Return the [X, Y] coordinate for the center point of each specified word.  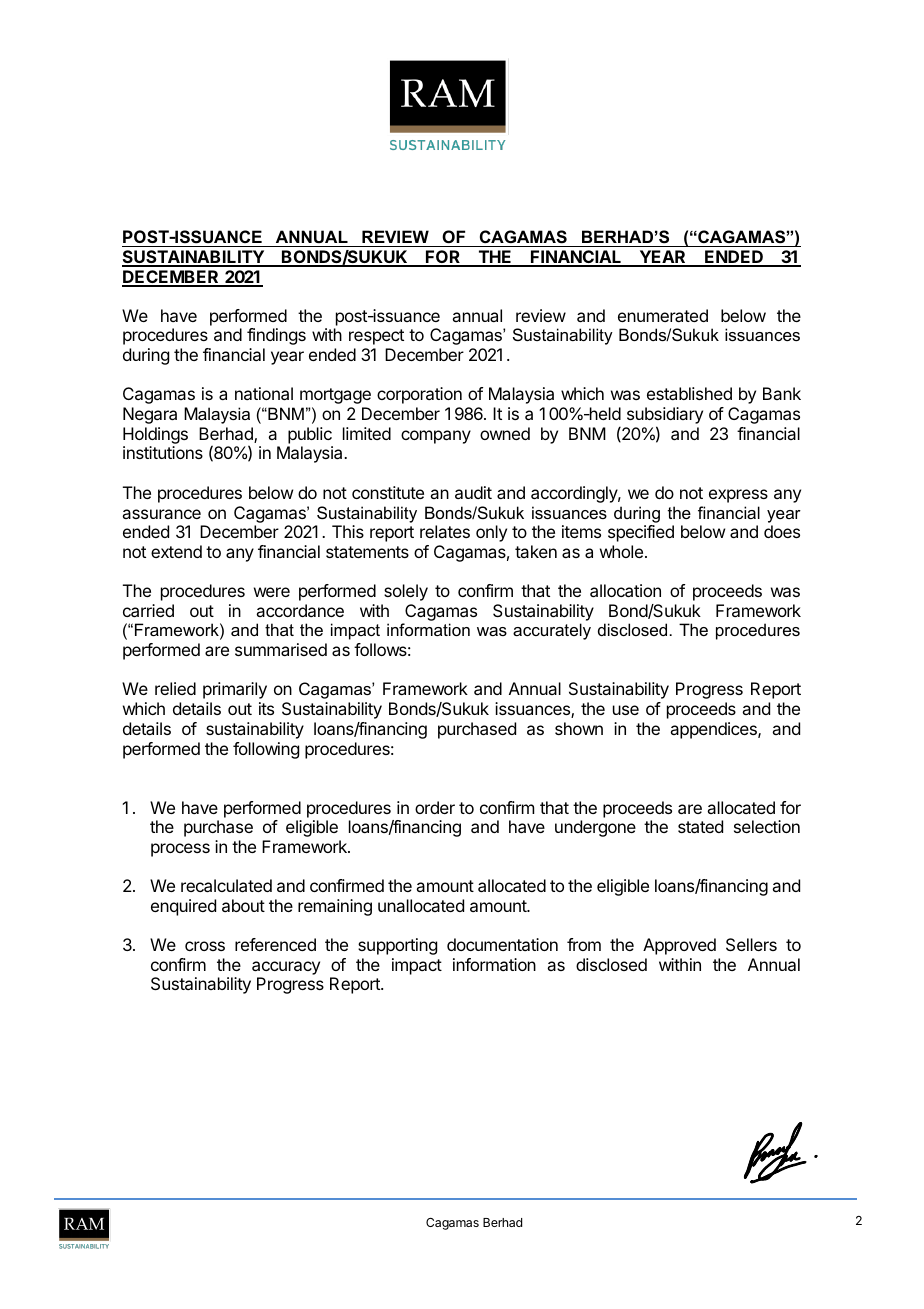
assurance [161, 514]
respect [376, 337]
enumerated [663, 315]
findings [276, 336]
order [435, 807]
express [738, 496]
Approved [679, 946]
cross [205, 946]
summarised [281, 649]
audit [473, 492]
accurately [552, 631]
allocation [625, 590]
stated [700, 826]
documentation [502, 944]
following [266, 750]
